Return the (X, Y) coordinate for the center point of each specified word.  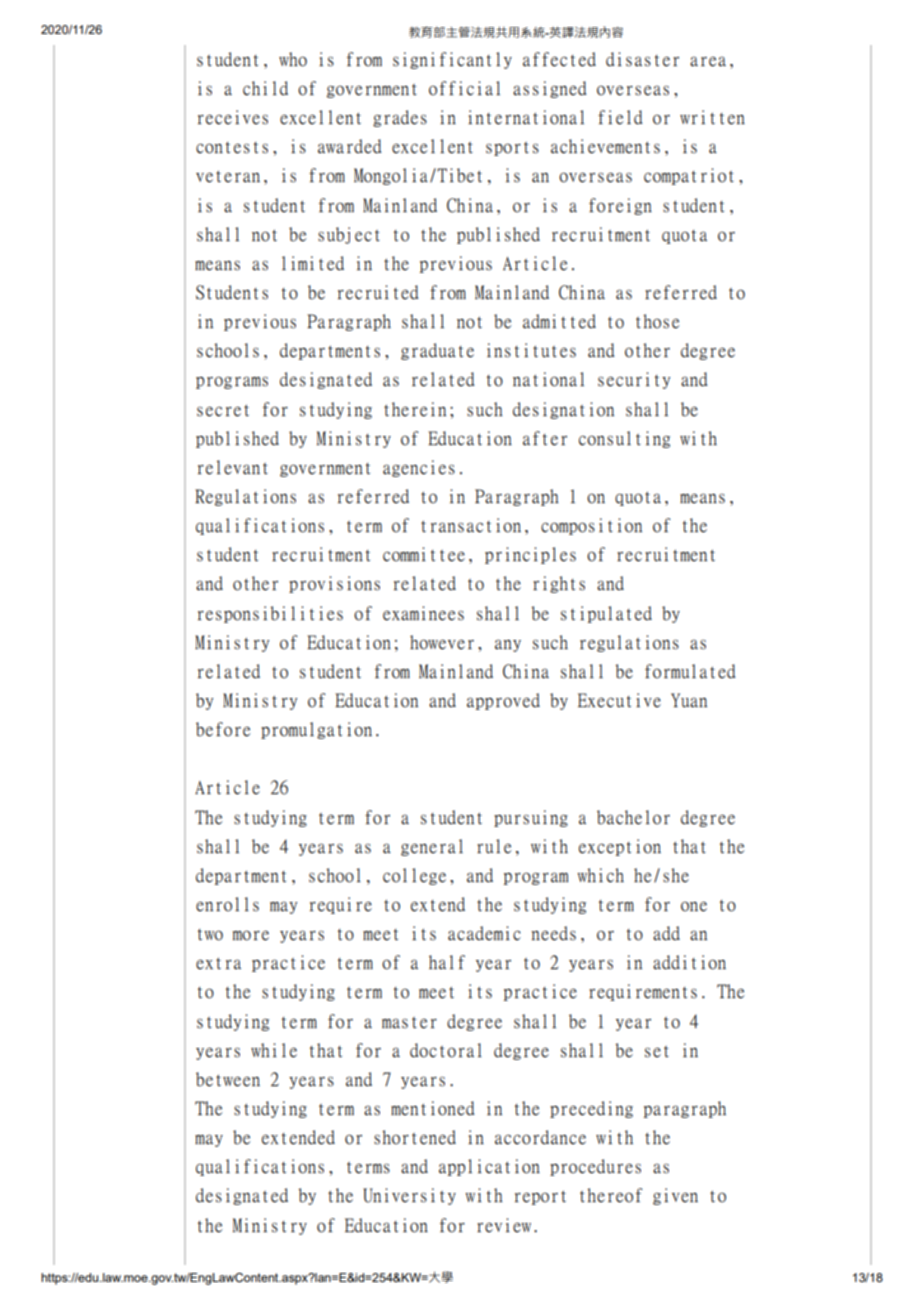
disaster (642, 59)
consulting (624, 439)
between (228, 1079)
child (265, 88)
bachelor (633, 817)
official (464, 88)
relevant (233, 467)
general (432, 847)
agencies (419, 468)
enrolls (227, 904)
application (489, 1167)
